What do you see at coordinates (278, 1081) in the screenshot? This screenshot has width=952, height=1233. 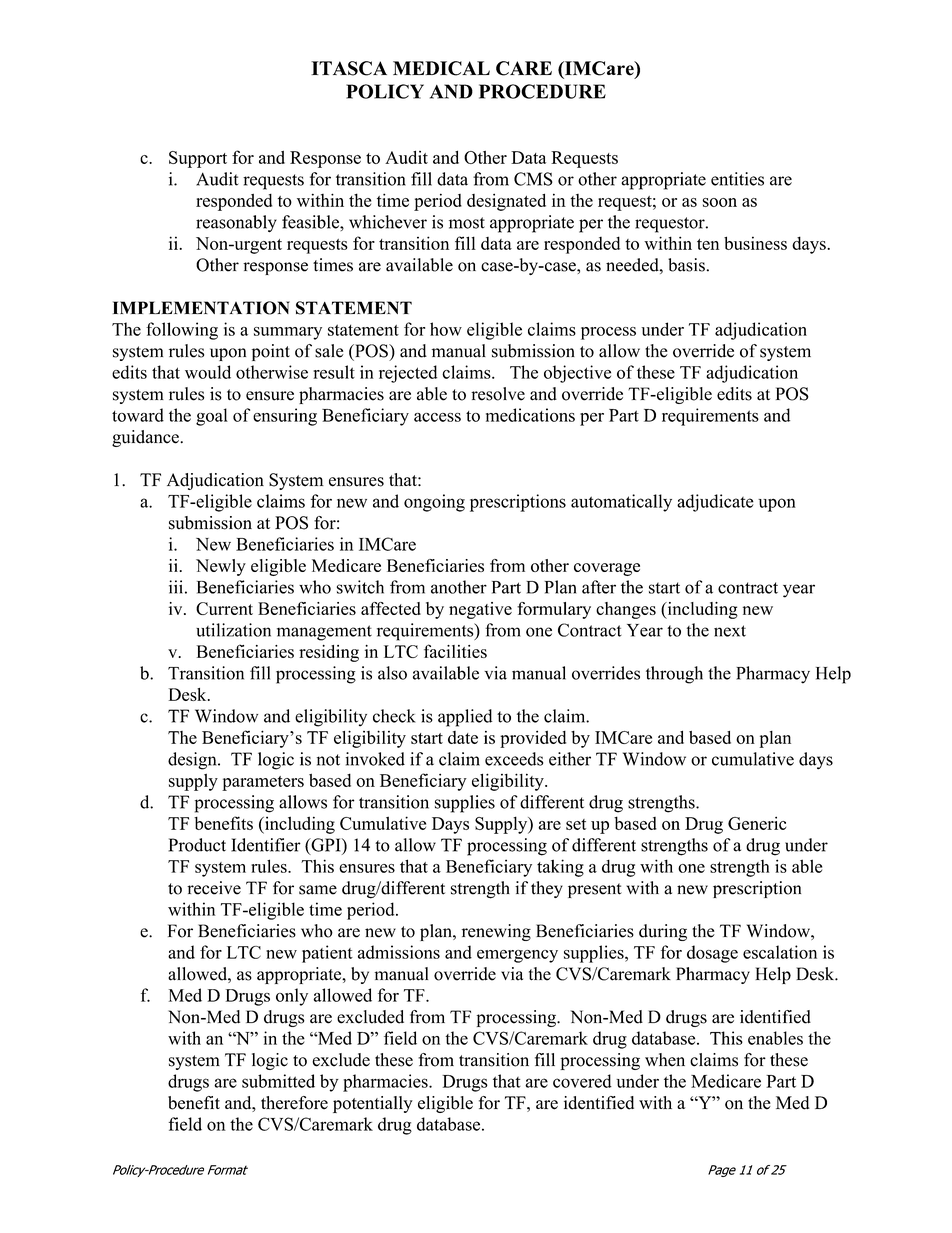 I see `submitted` at bounding box center [278, 1081].
